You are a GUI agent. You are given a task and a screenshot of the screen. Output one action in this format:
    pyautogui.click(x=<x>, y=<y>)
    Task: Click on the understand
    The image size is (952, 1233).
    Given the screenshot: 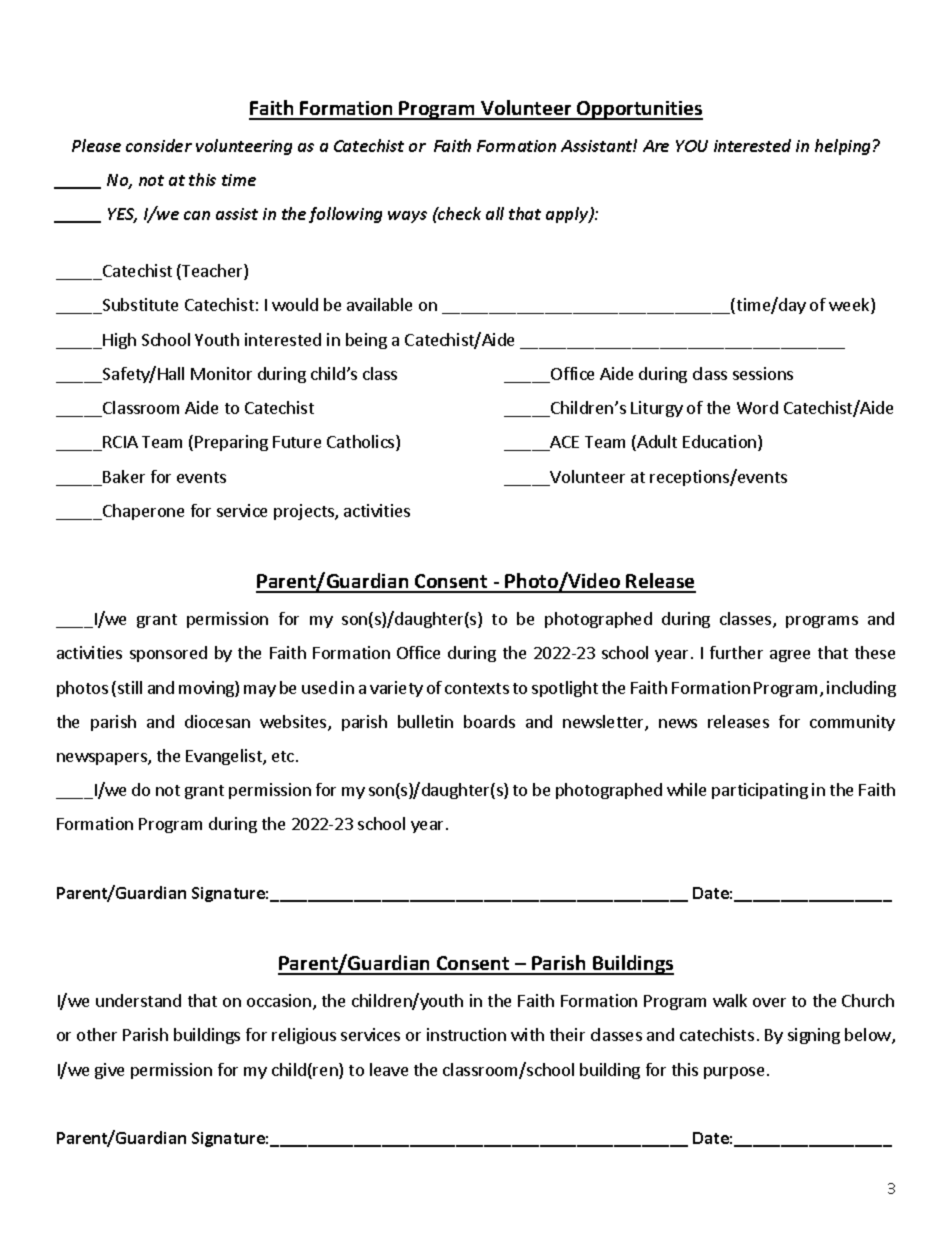 What is the action you would take?
    pyautogui.click(x=138, y=1000)
